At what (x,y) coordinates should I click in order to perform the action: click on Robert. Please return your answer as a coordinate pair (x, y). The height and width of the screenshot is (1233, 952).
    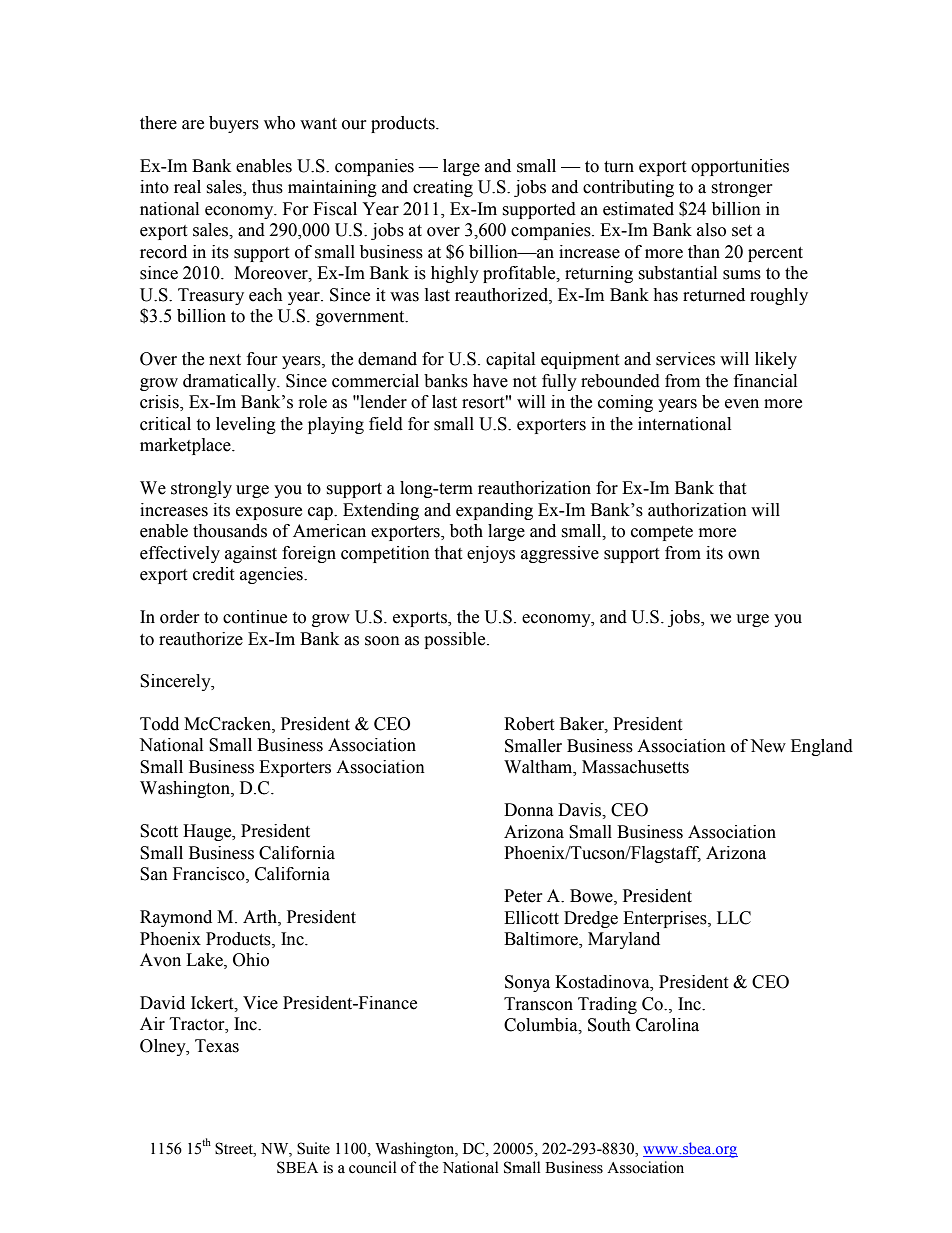
    Looking at the image, I should click on (529, 724).
